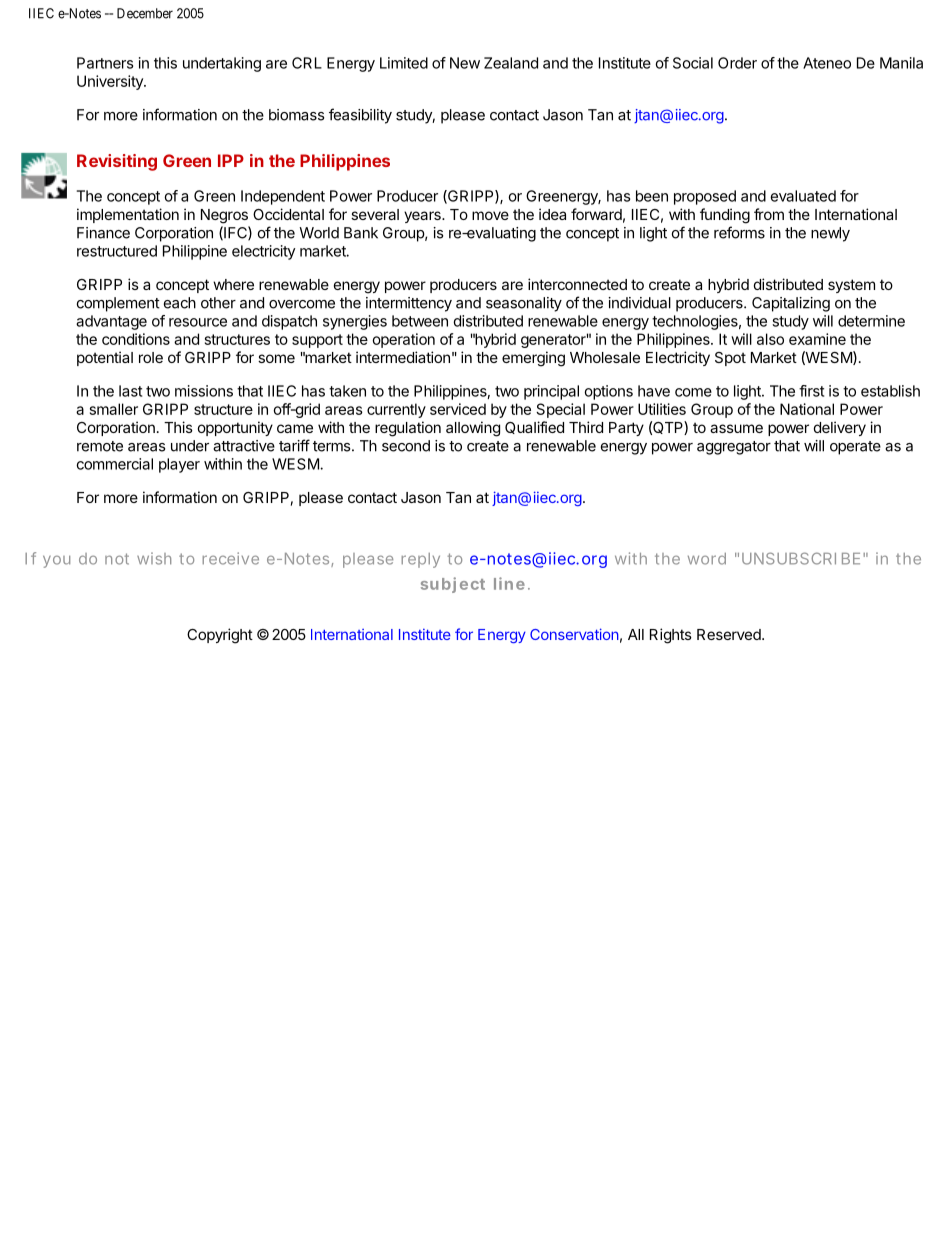  Describe the element at coordinates (117, 162) in the page. I see `Revisiting` at that location.
